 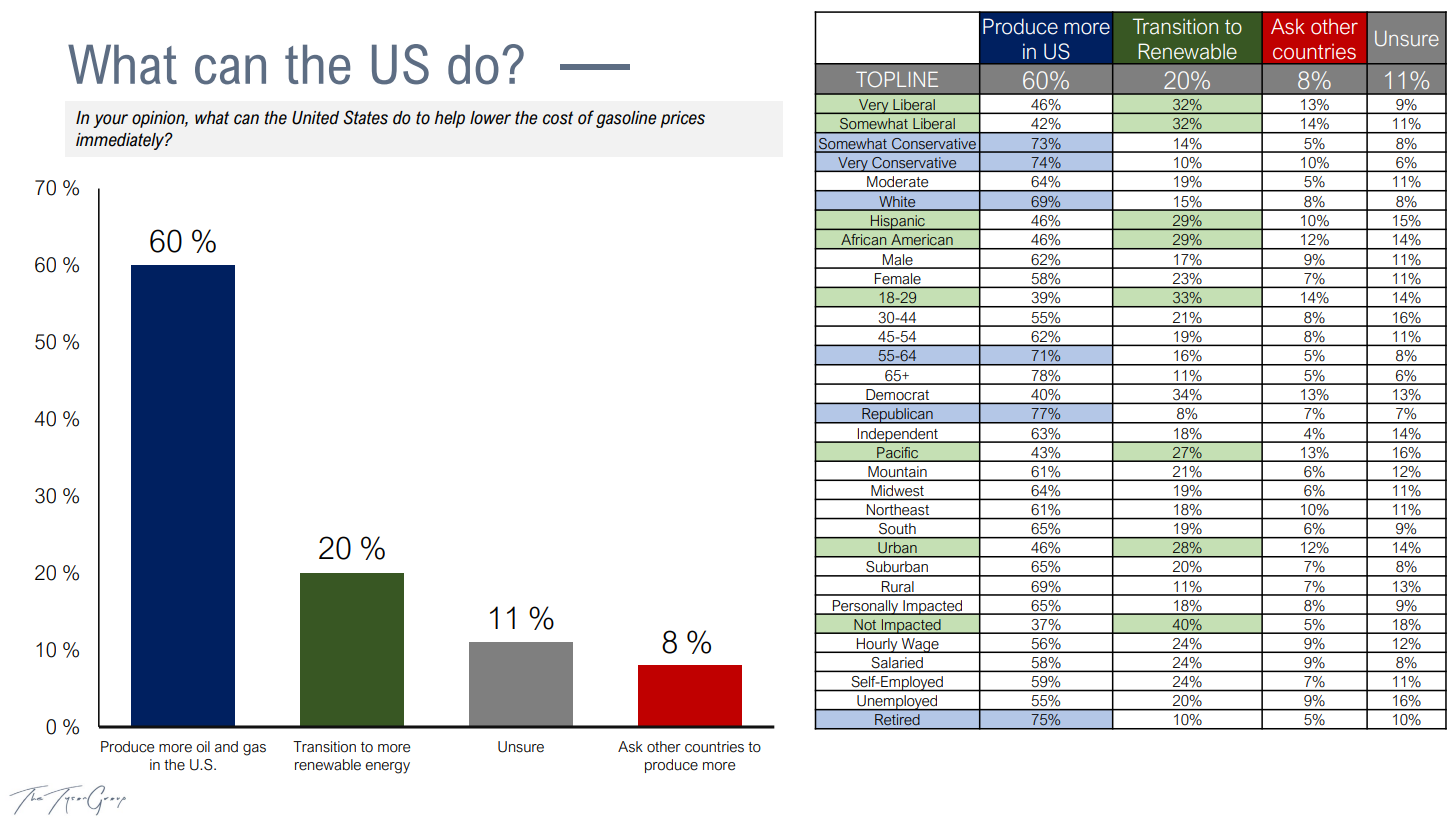 I want to click on lower, so click(x=490, y=118).
